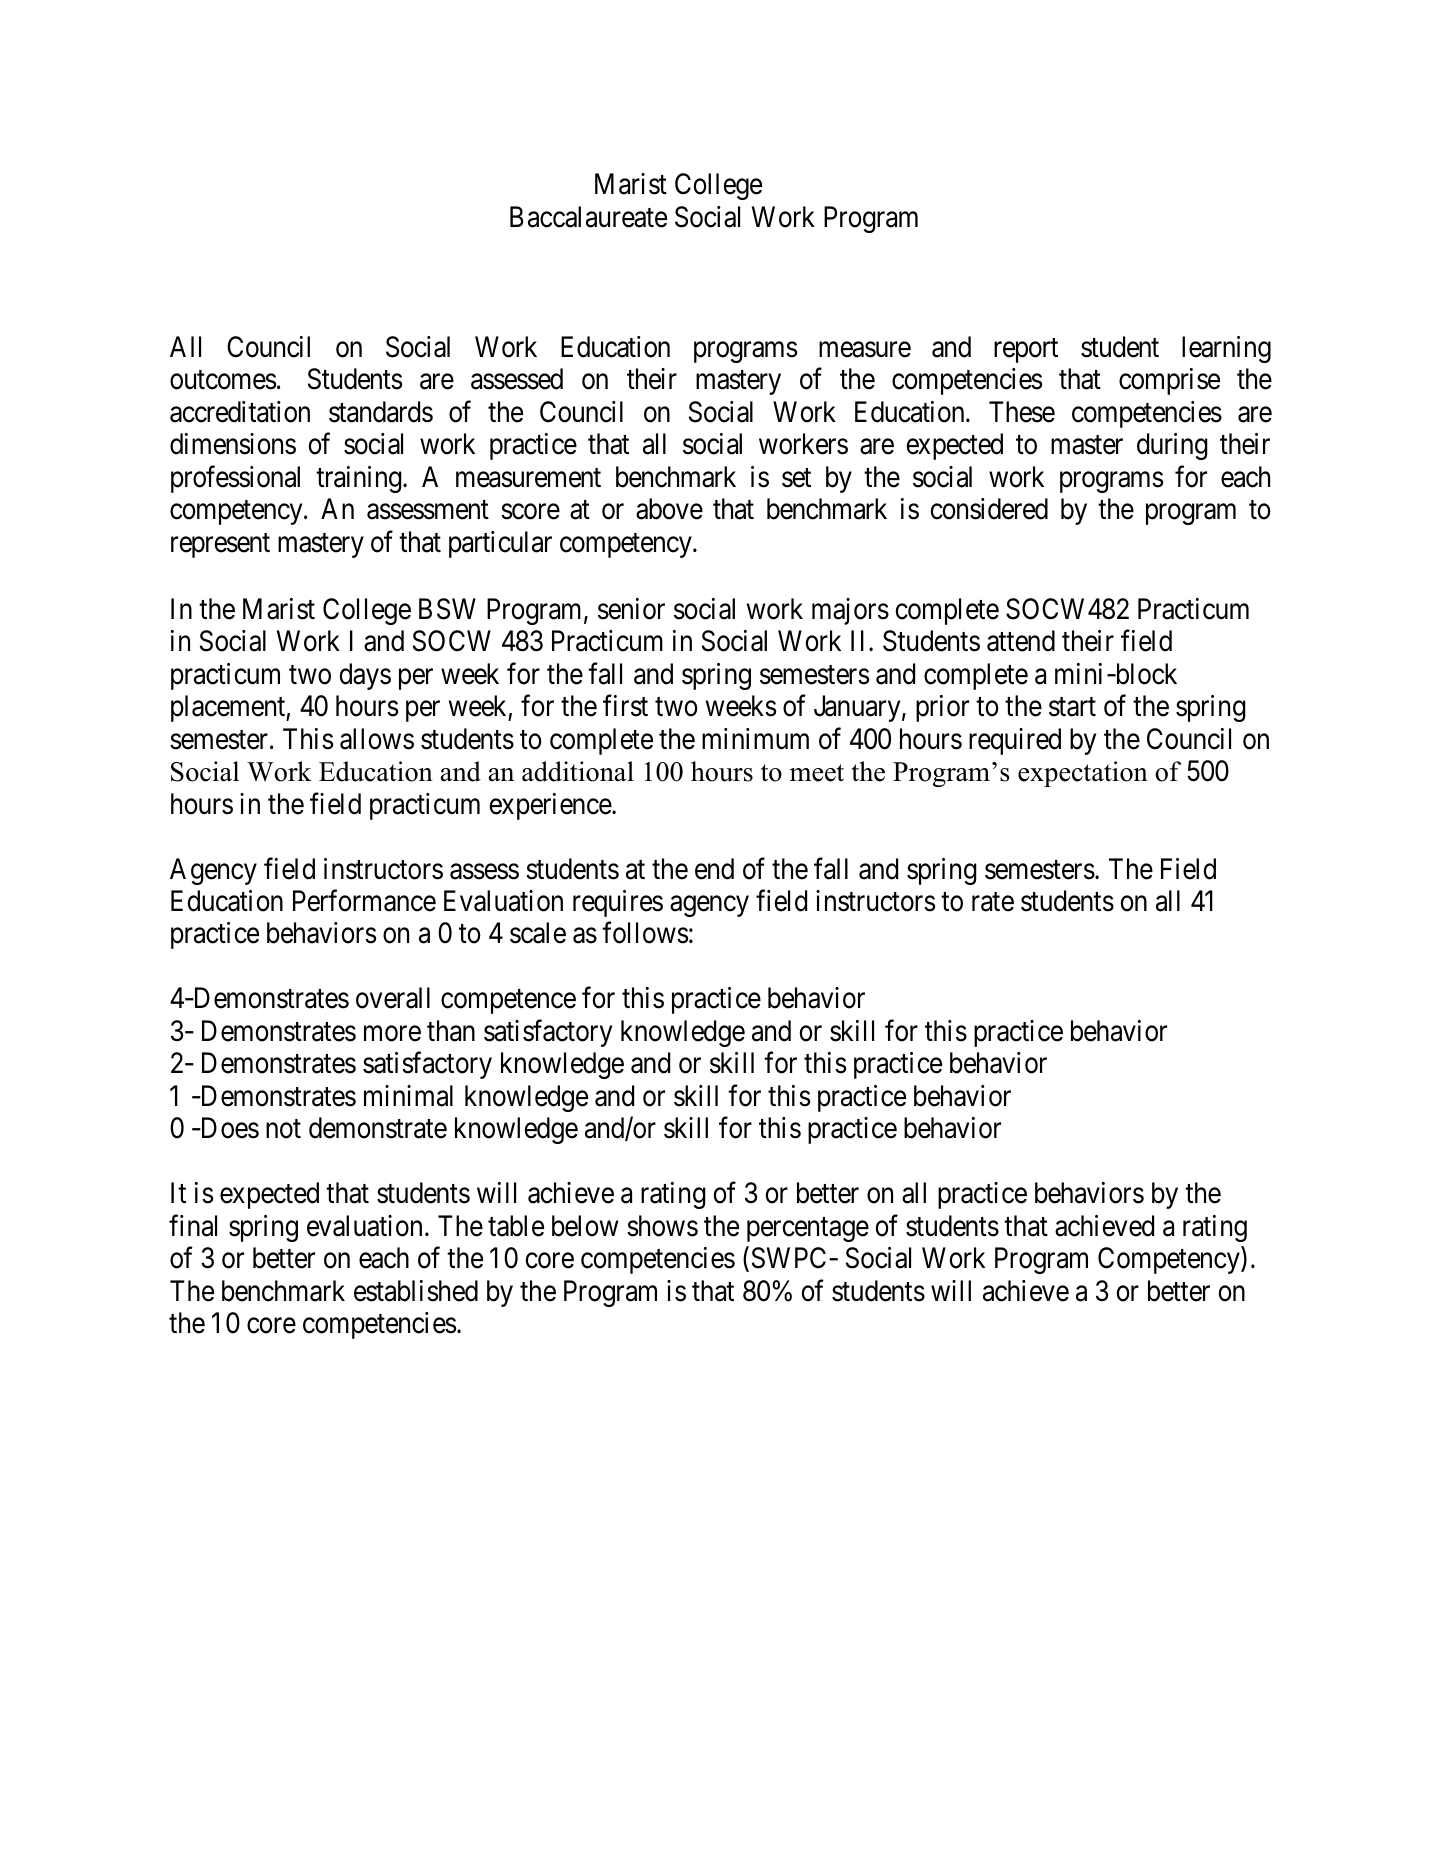 The height and width of the document is (1864, 1440). I want to click on above, so click(669, 509).
